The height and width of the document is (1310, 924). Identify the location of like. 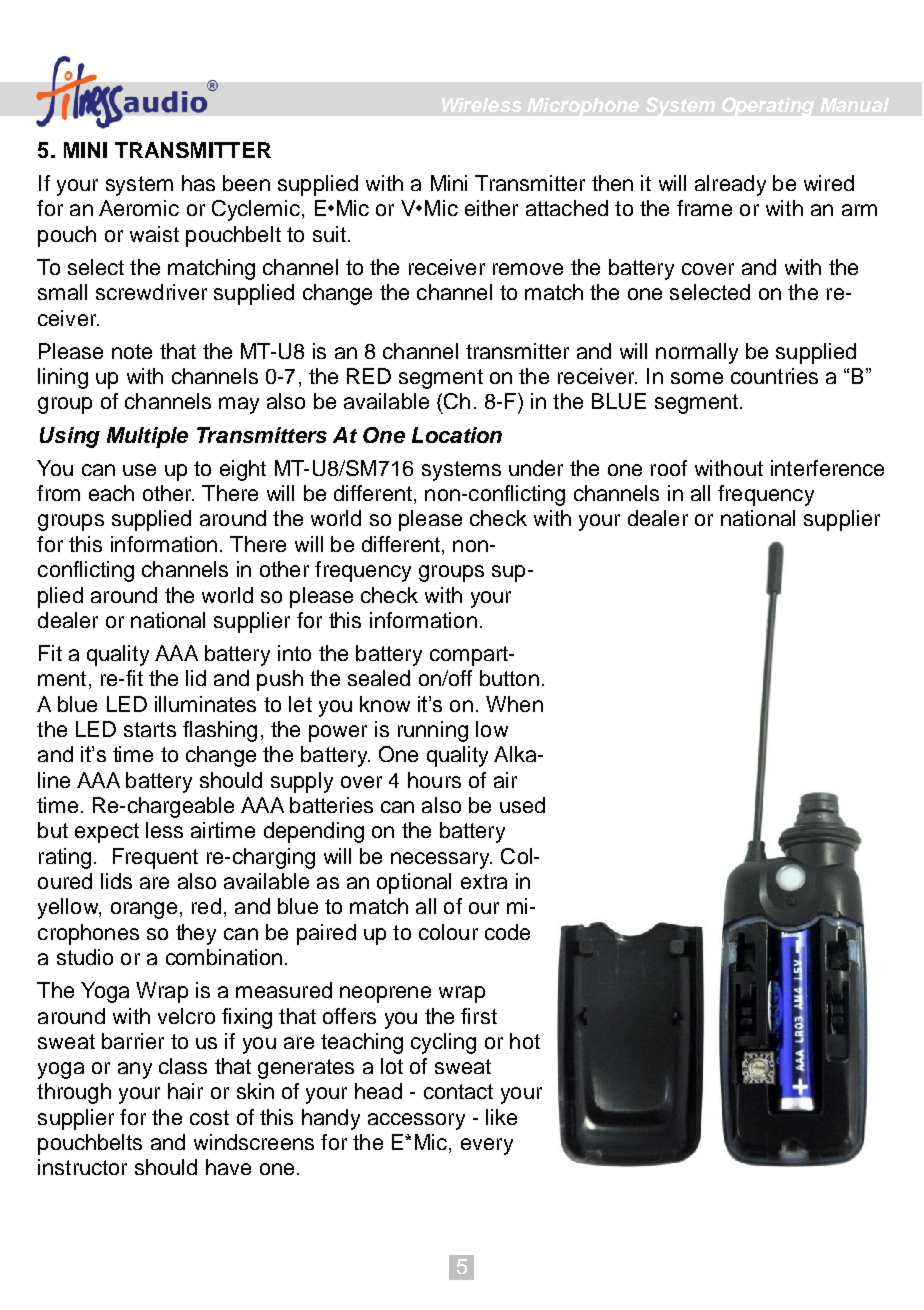
(501, 1117).
